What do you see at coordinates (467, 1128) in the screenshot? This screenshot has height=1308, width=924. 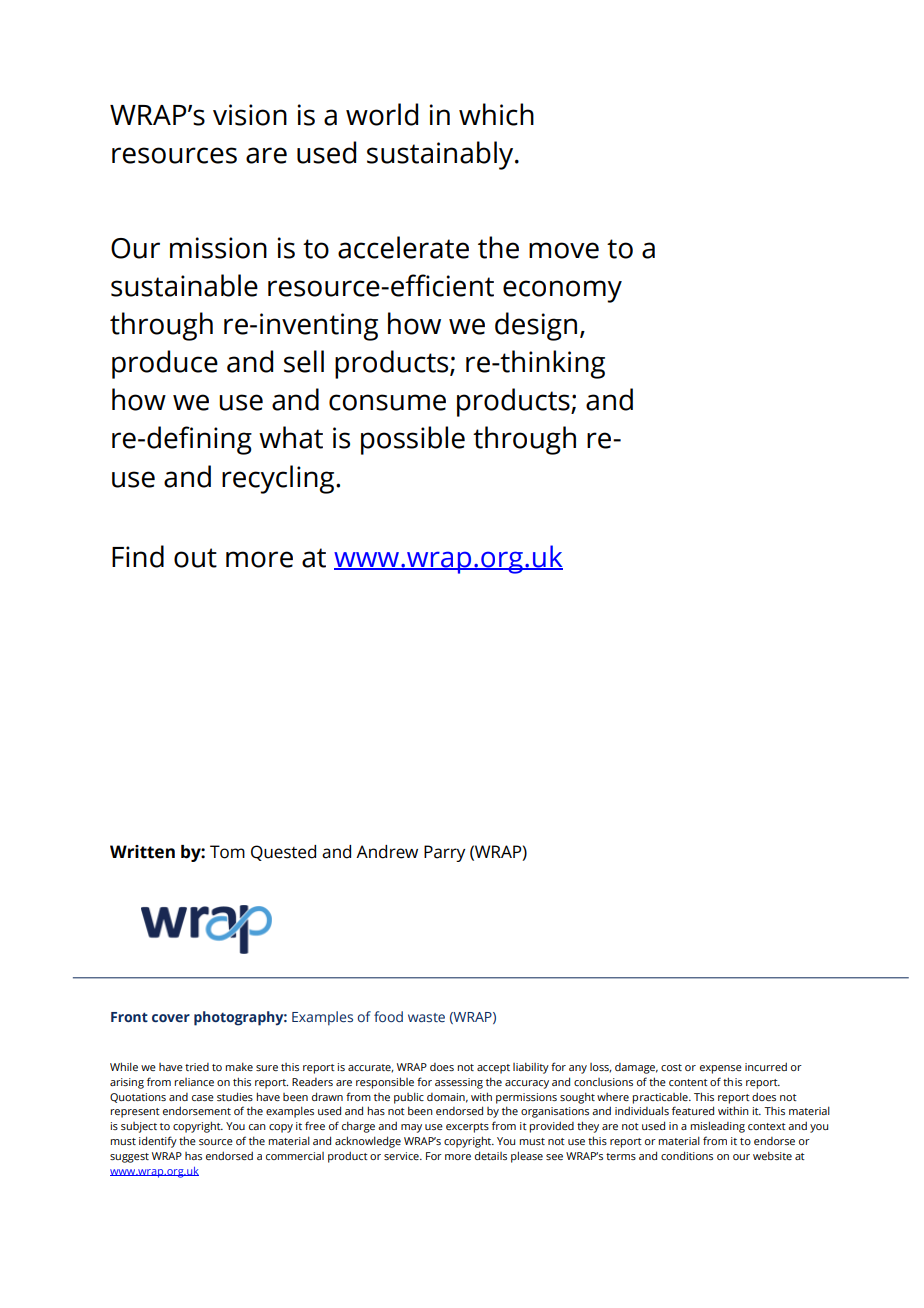 I see `excerpts` at bounding box center [467, 1128].
